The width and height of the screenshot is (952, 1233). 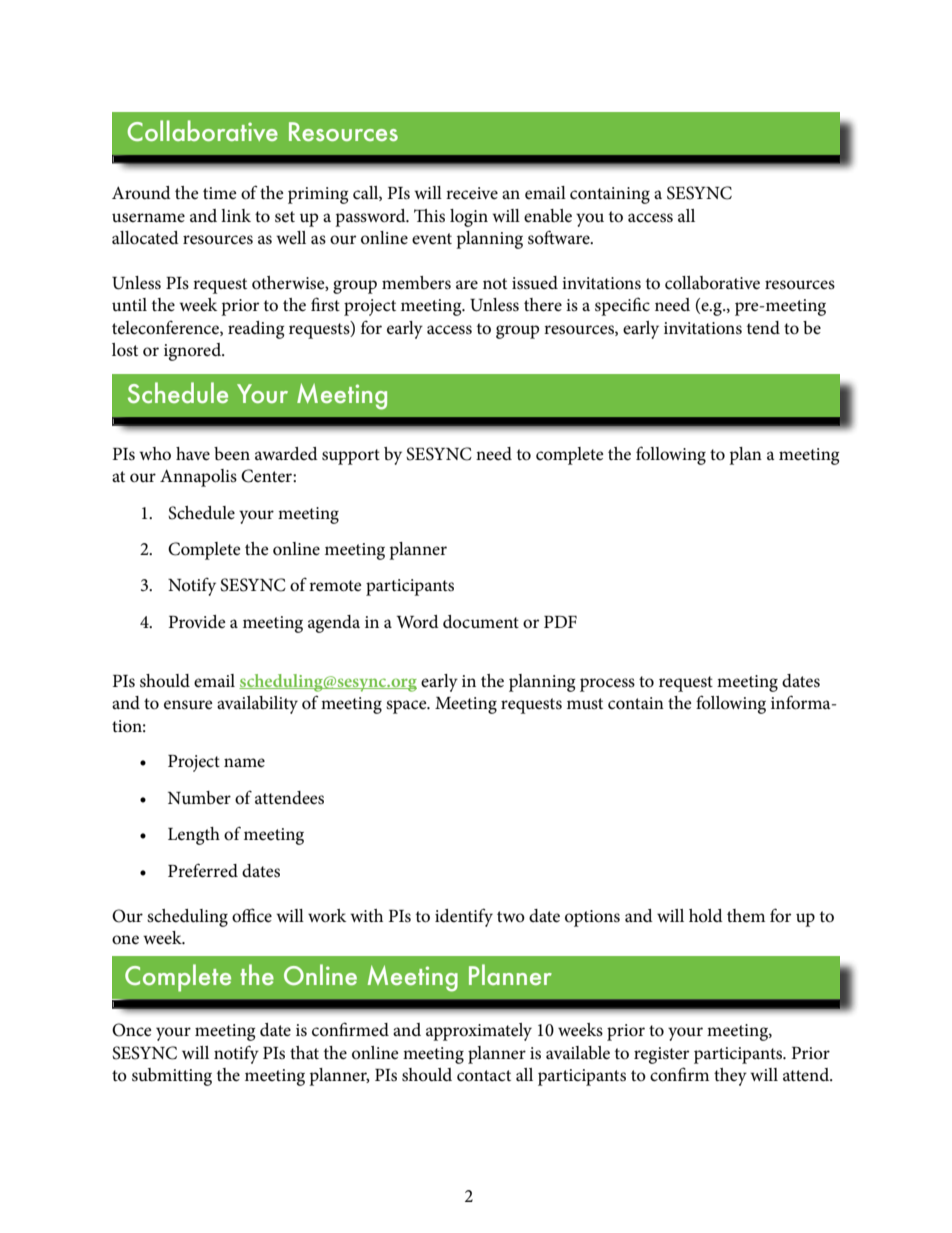 I want to click on Provide, so click(x=197, y=622).
